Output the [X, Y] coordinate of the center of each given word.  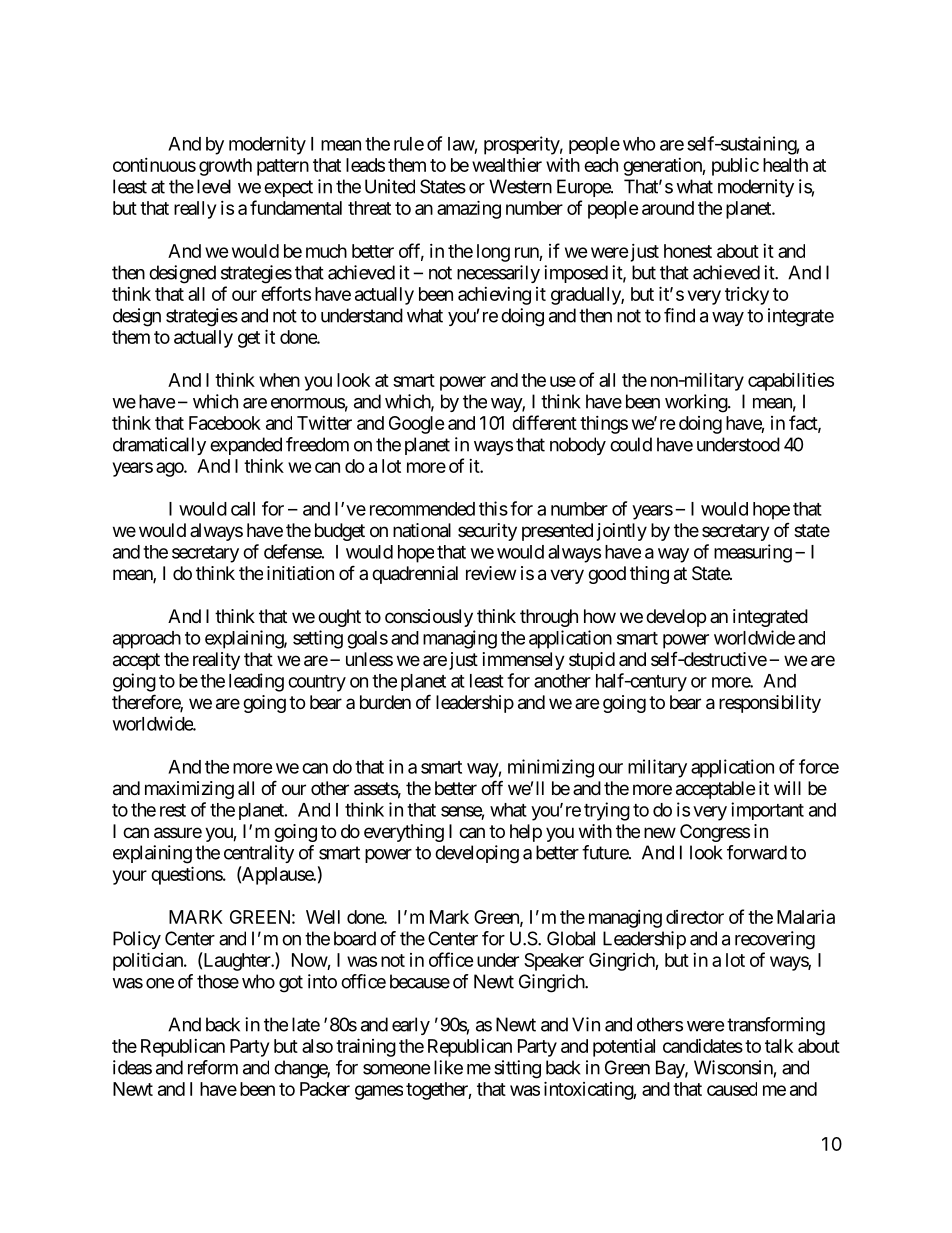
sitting [517, 1069]
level [214, 186]
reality [216, 661]
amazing [469, 209]
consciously [429, 618]
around [668, 208]
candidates [703, 1046]
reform [213, 1067]
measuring [753, 553]
